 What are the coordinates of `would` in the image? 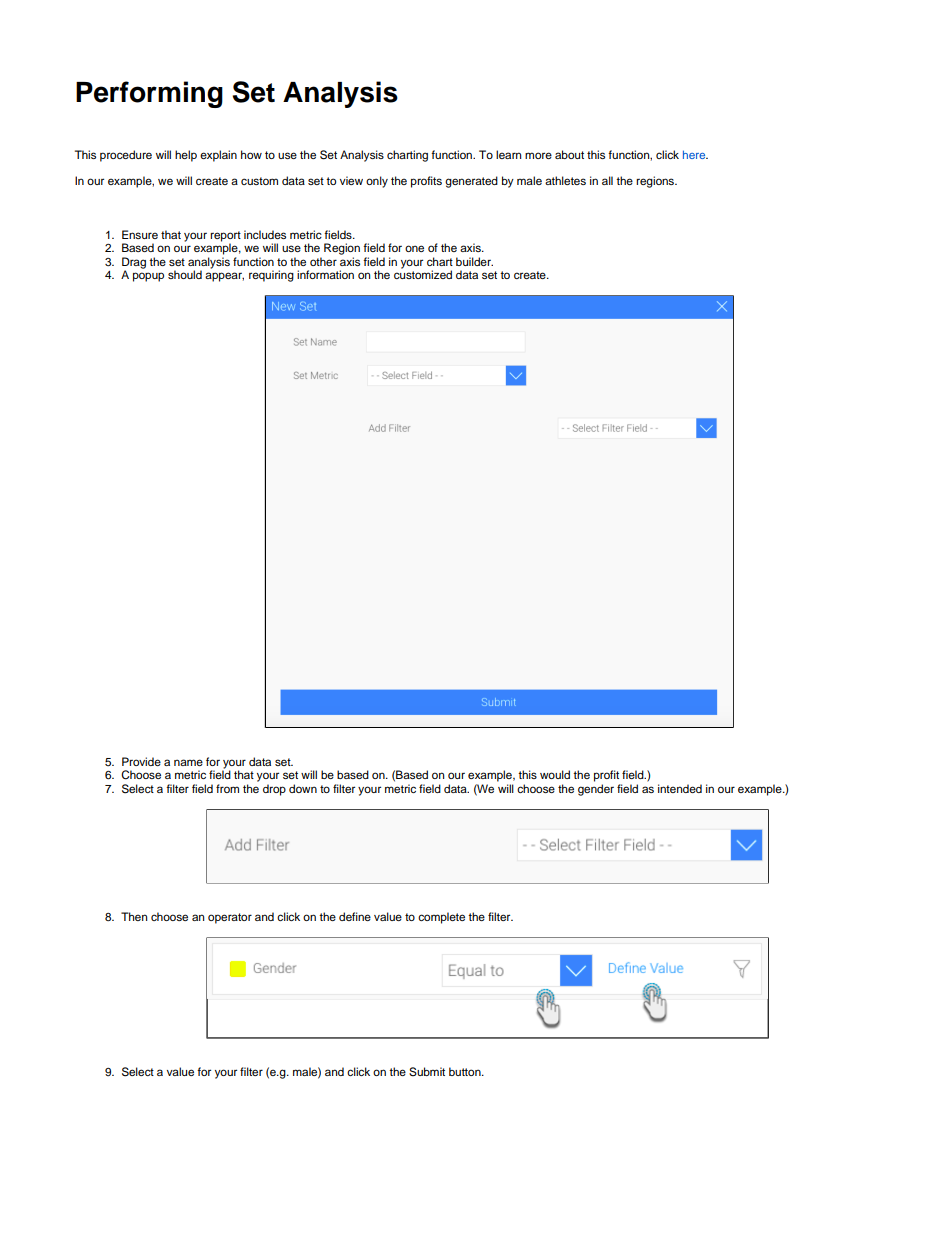 It's located at (555, 774).
